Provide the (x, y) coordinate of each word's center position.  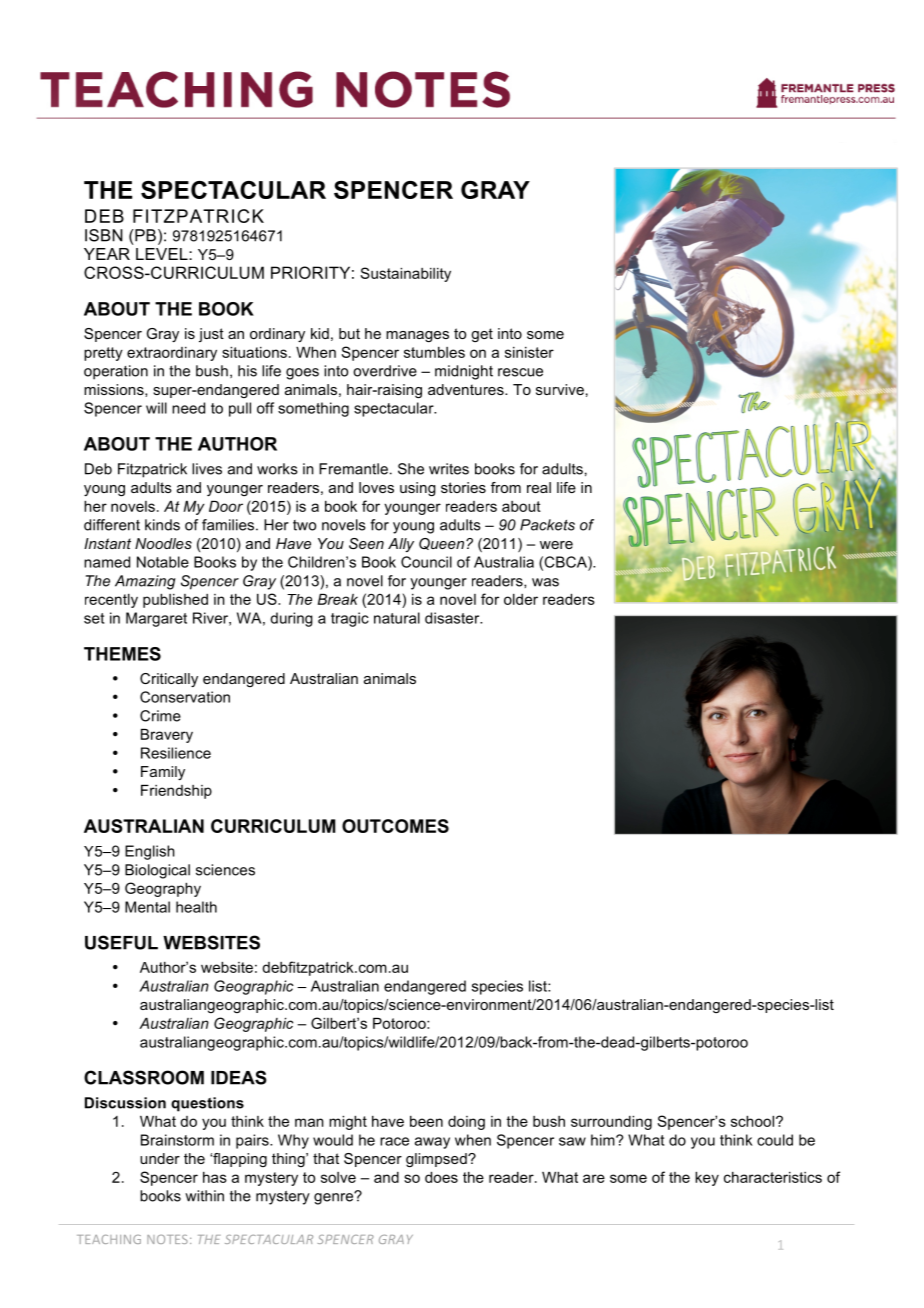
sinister (529, 352)
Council (426, 562)
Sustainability (405, 274)
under (160, 1158)
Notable (163, 562)
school (754, 1121)
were (556, 545)
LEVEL (163, 254)
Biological (157, 871)
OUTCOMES (395, 826)
